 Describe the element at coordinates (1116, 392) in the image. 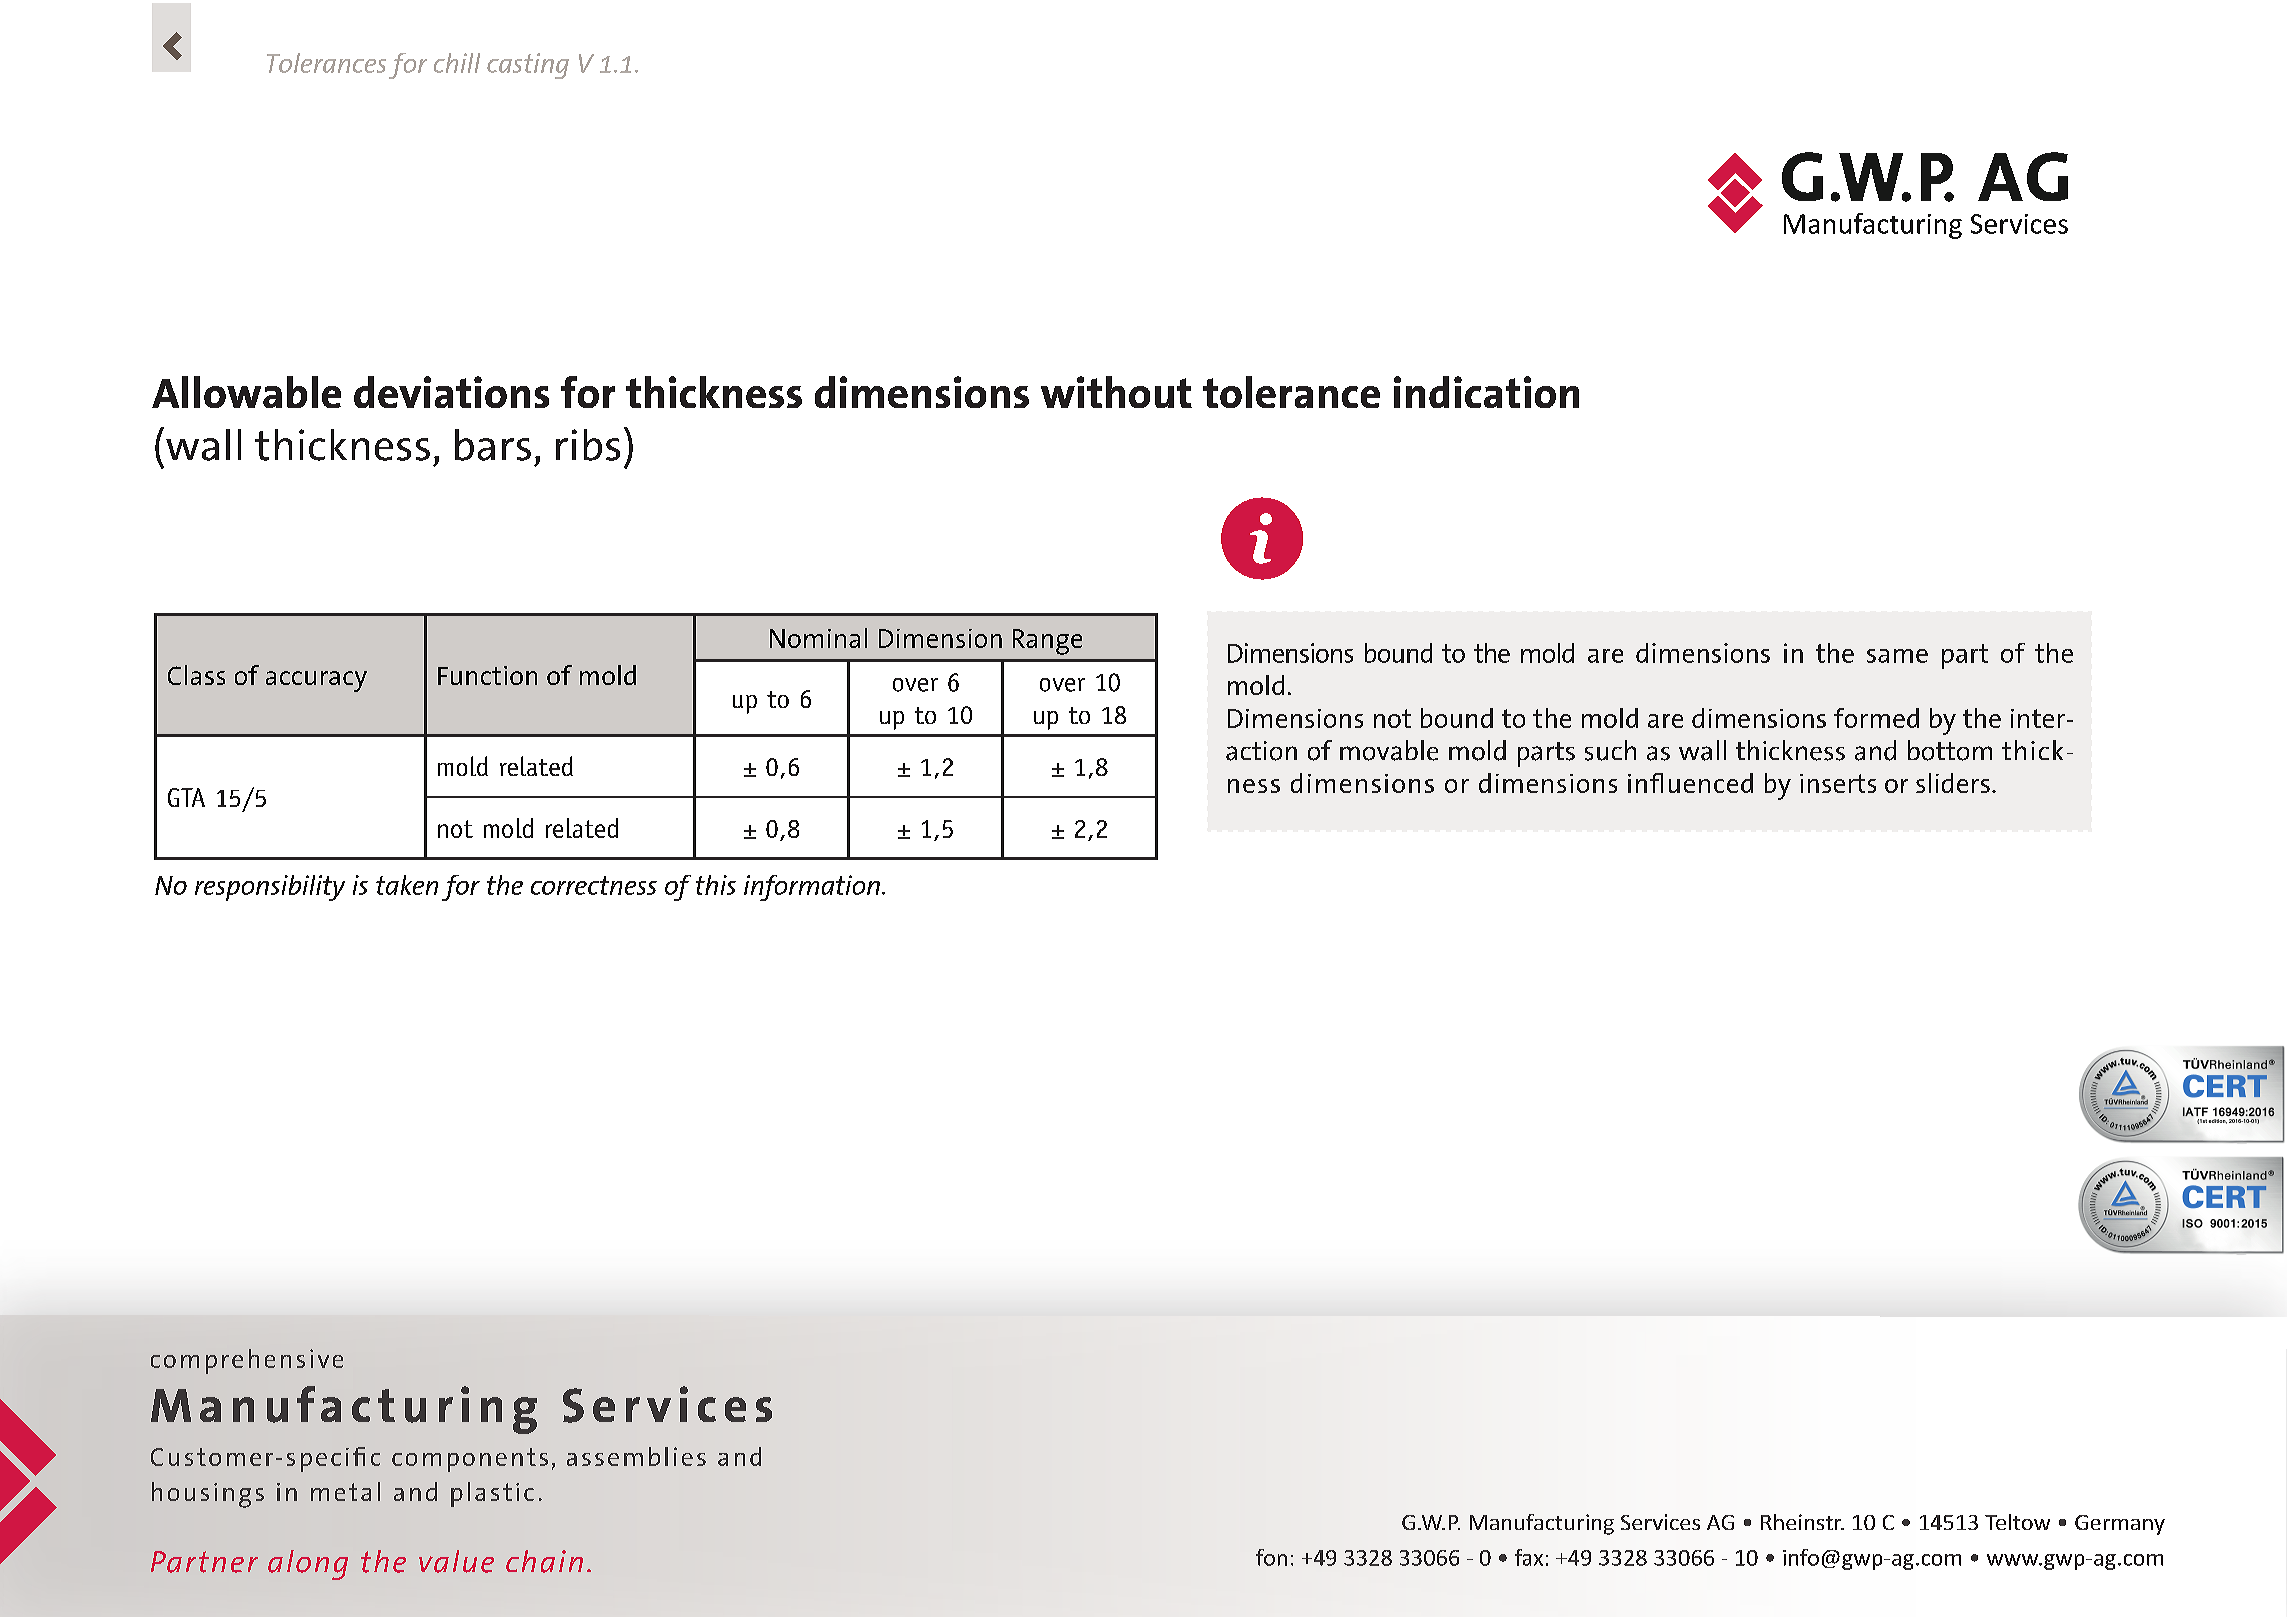

I see `without` at that location.
